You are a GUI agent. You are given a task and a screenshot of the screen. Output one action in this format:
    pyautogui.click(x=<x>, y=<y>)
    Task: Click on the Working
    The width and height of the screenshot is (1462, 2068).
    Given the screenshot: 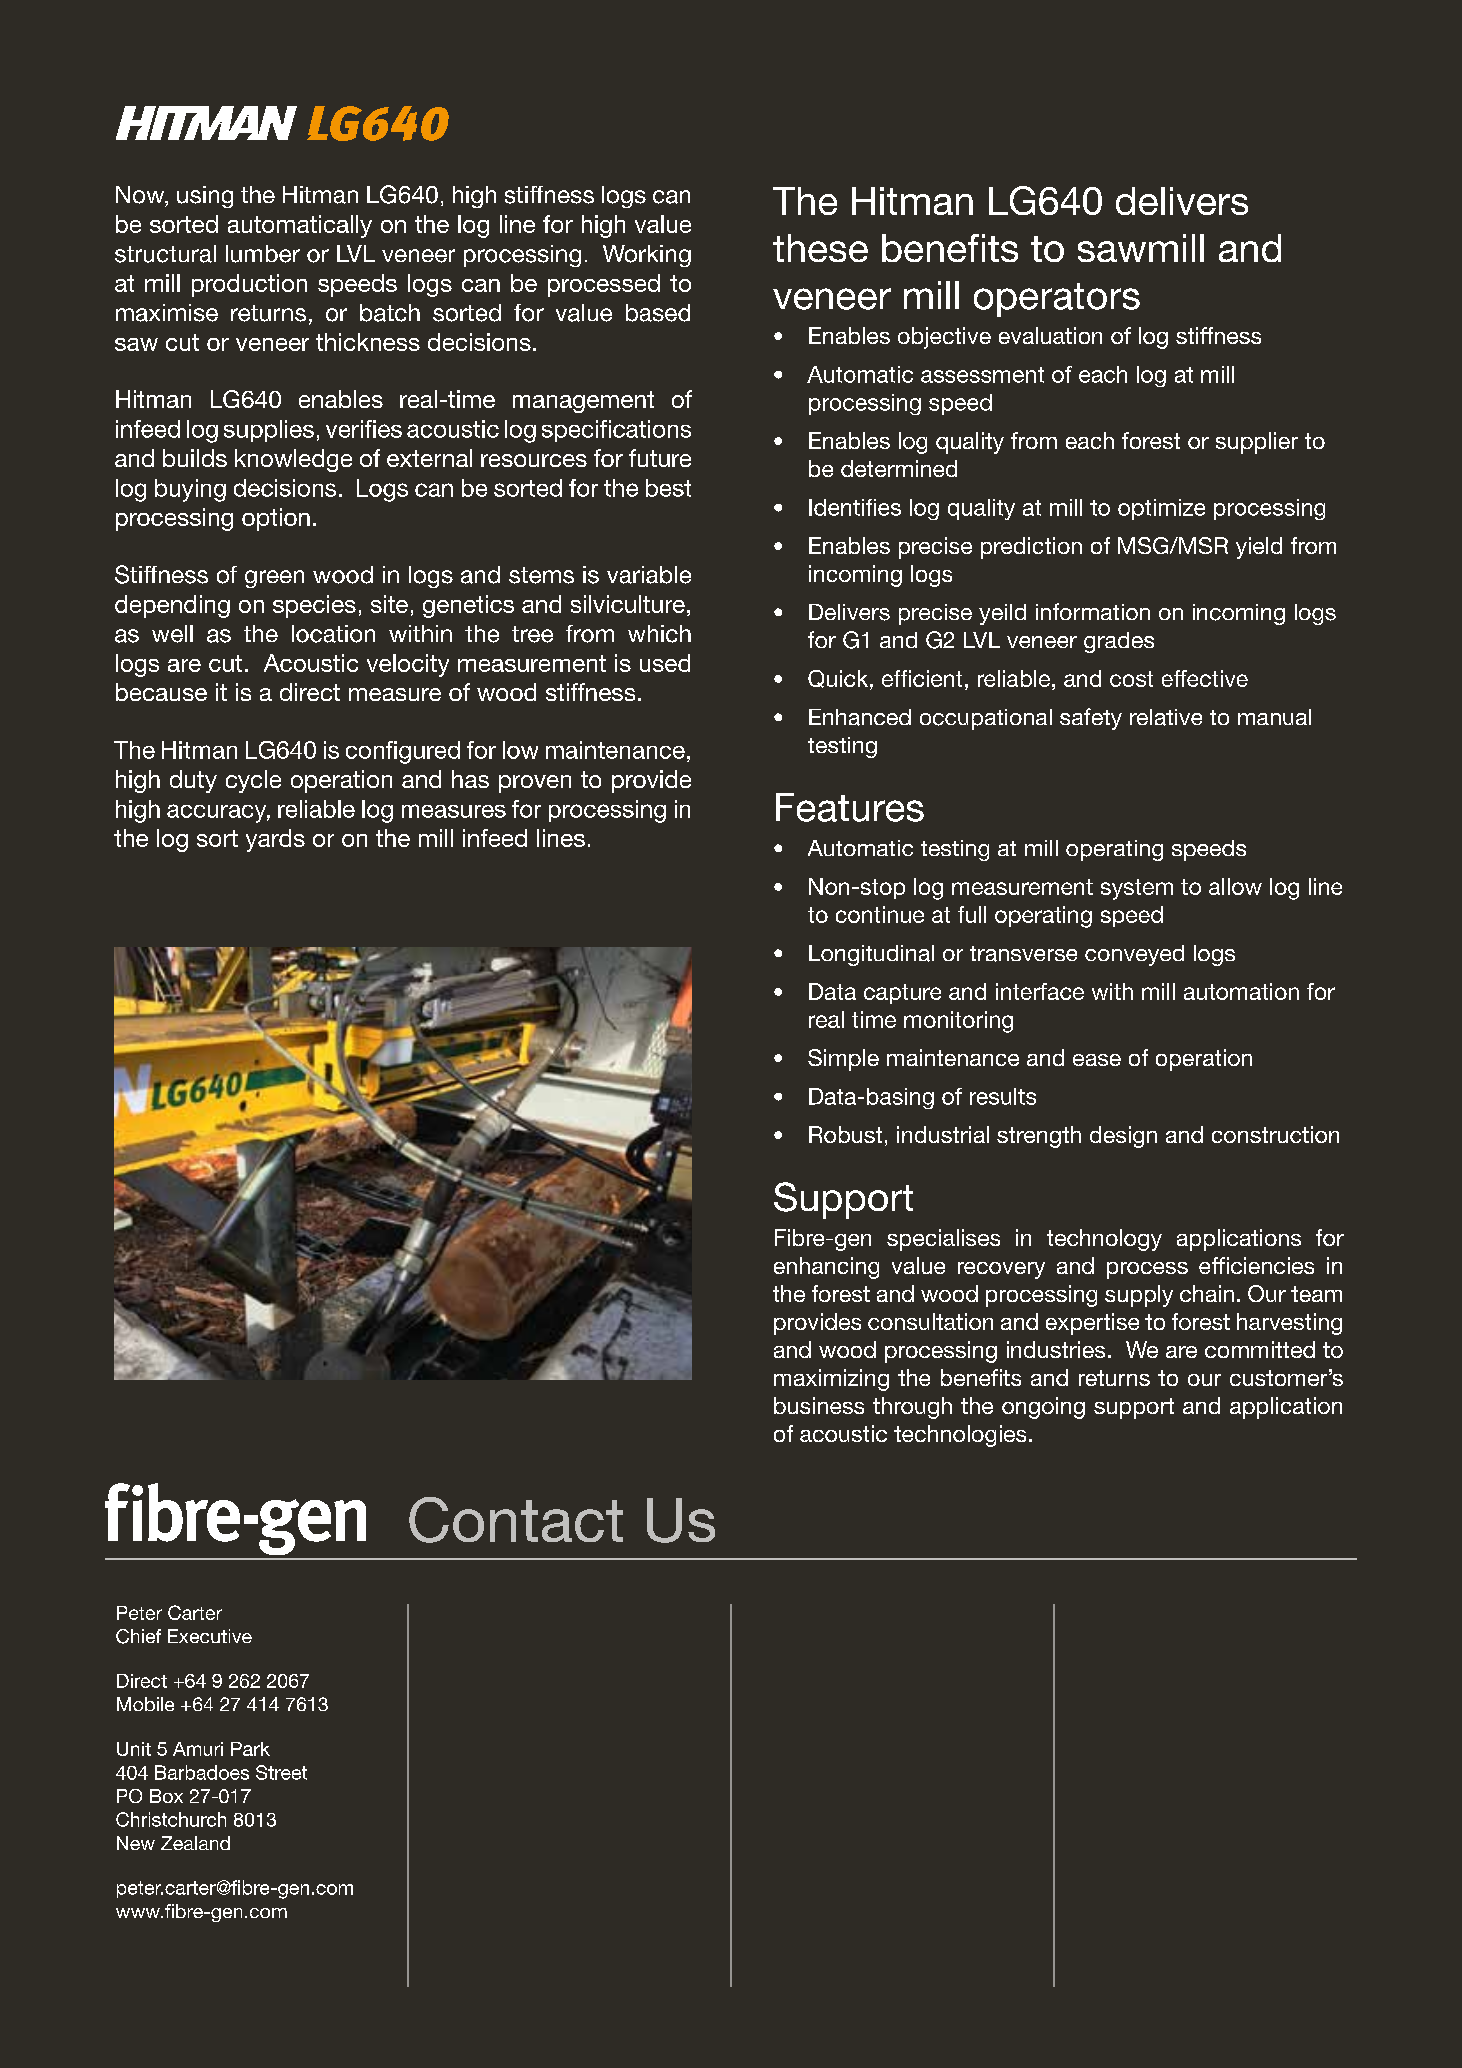 What is the action you would take?
    pyautogui.click(x=647, y=256)
